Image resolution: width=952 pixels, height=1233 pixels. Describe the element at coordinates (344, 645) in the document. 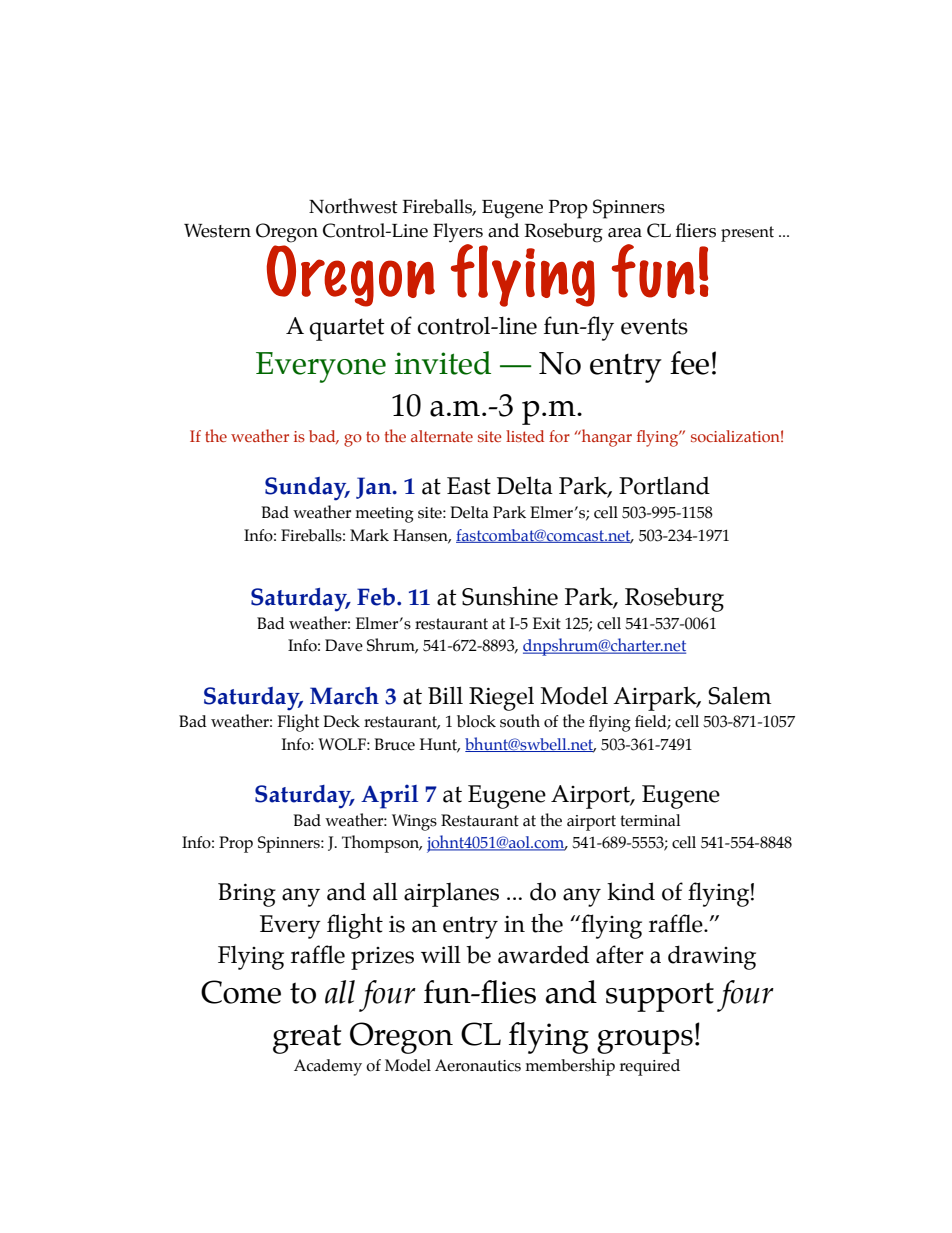

I see `Dave` at that location.
